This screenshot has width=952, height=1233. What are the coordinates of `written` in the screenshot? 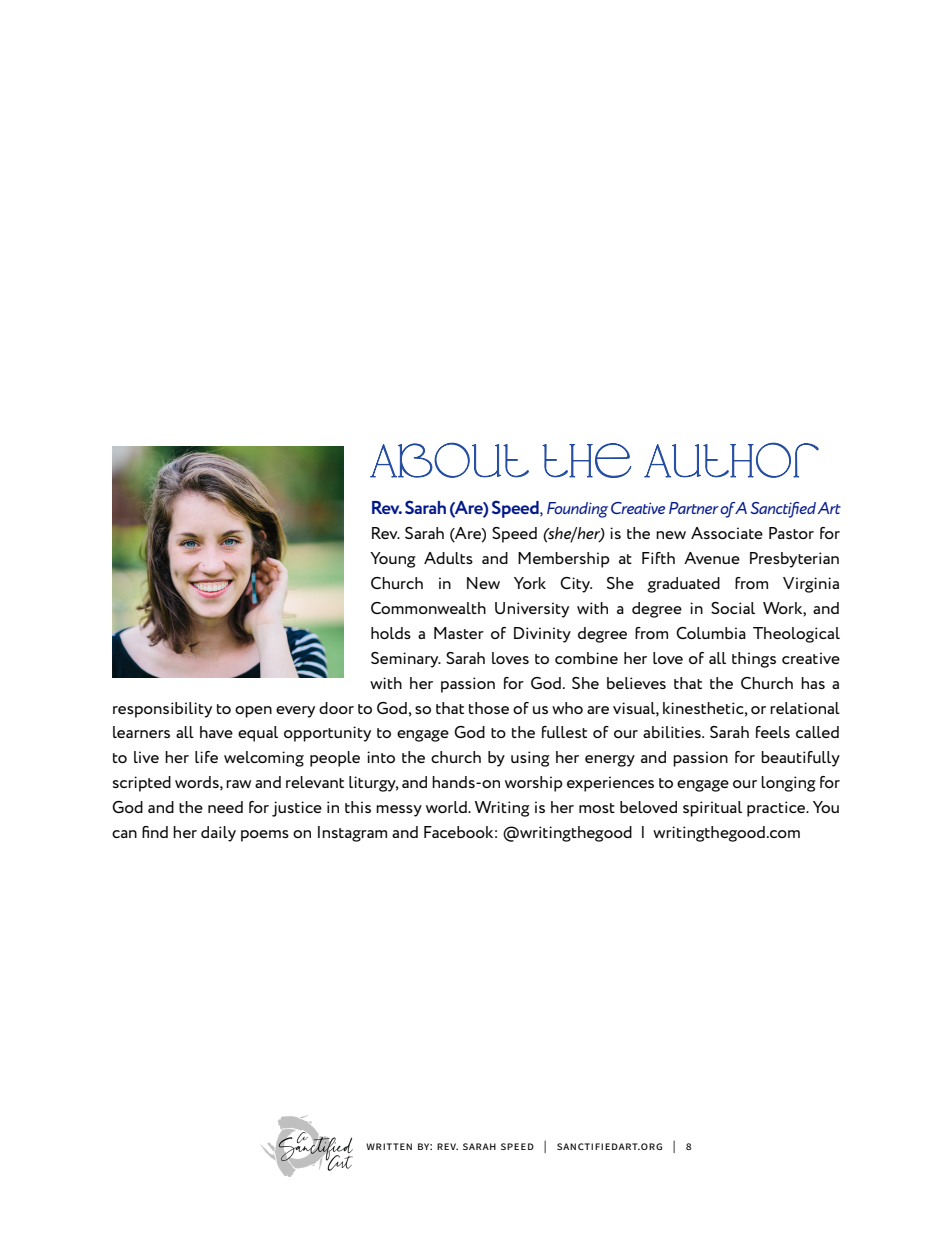 It's located at (389, 1146).
